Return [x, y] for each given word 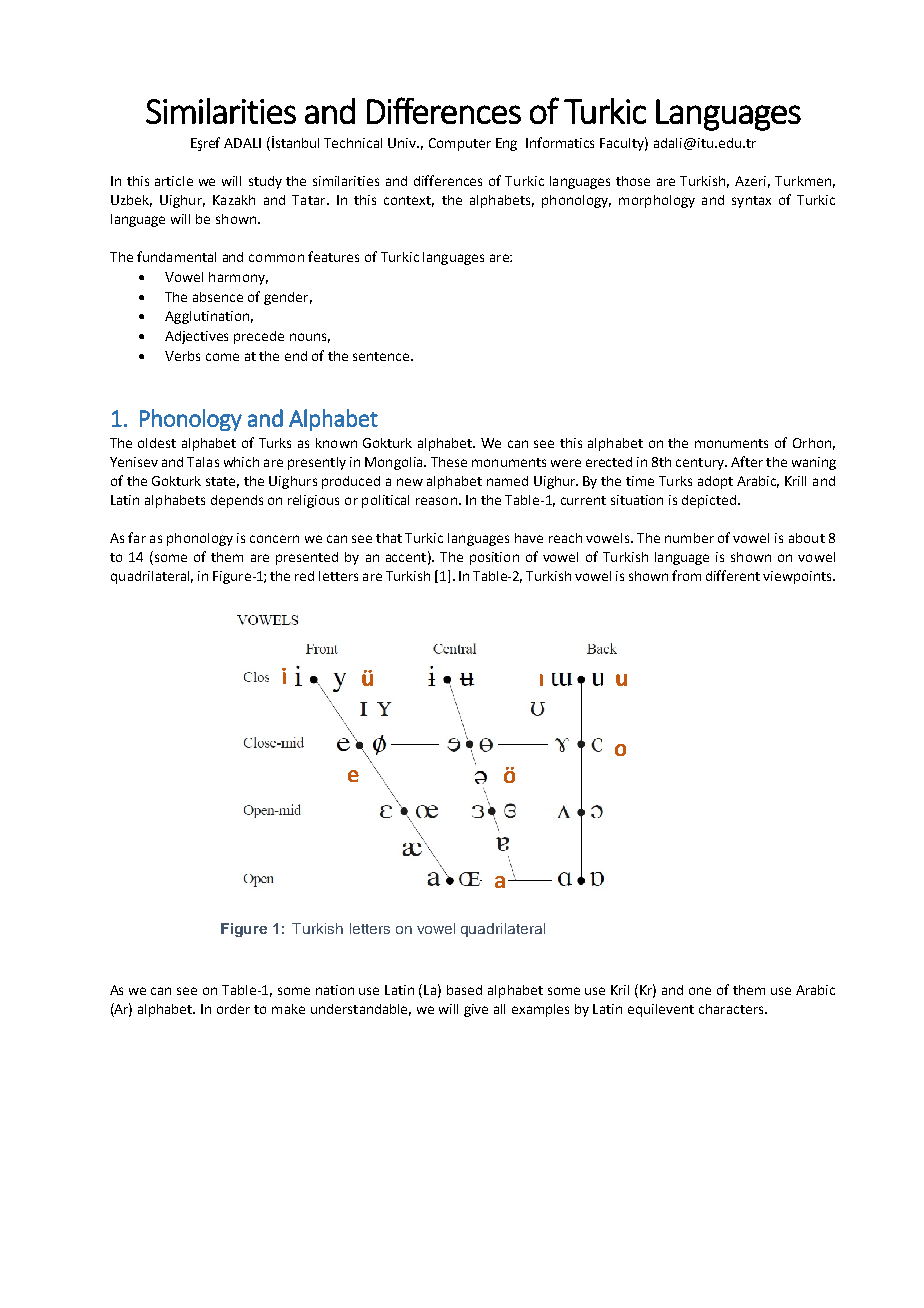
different [733, 575]
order [233, 1009]
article [174, 181]
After [747, 461]
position [494, 558]
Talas [203, 462]
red [304, 576]
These [449, 462]
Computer [460, 144]
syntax [751, 202]
